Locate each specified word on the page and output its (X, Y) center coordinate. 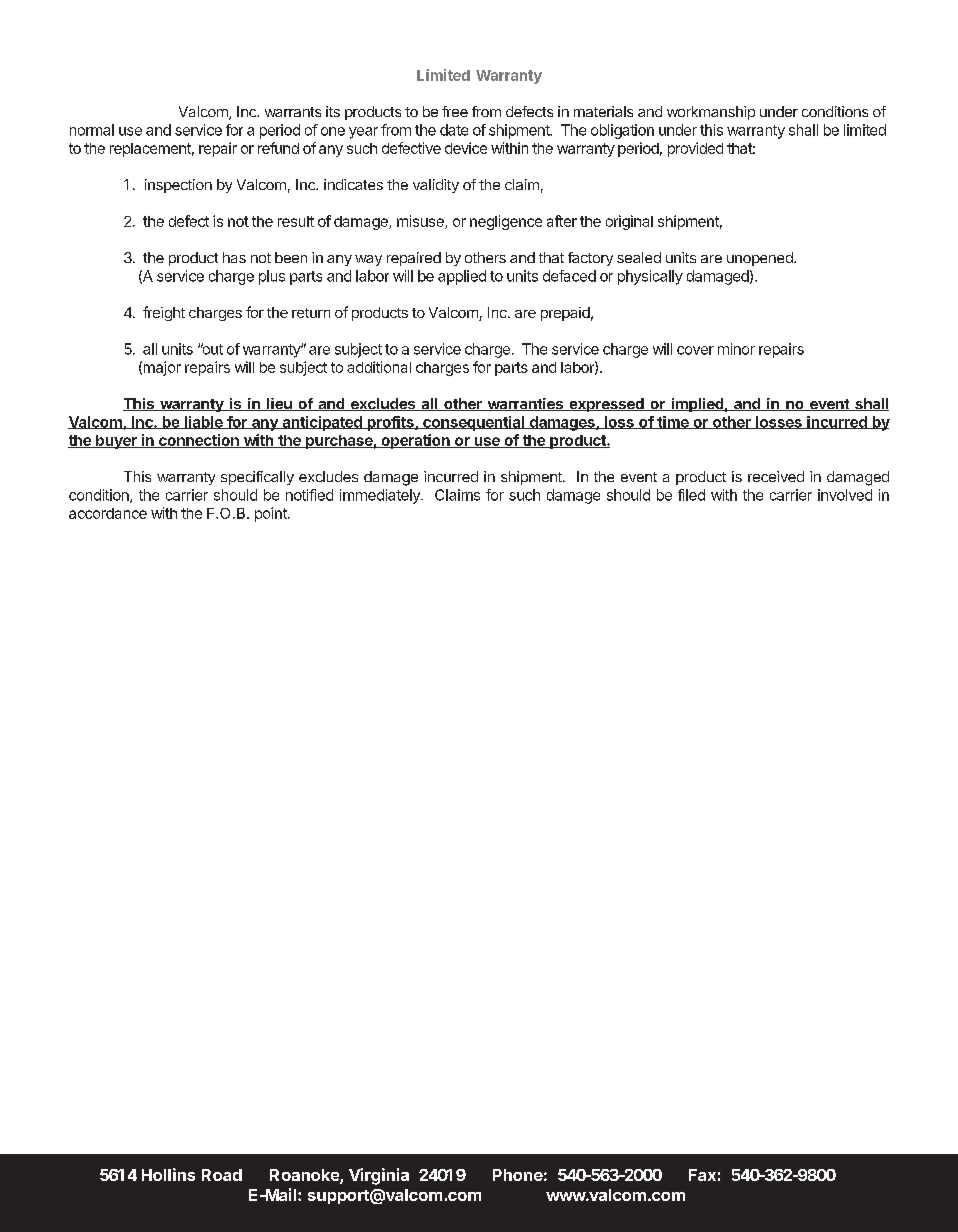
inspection (178, 186)
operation (415, 441)
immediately (381, 496)
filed (691, 495)
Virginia (379, 1176)
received (776, 476)
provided (695, 149)
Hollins (168, 1174)
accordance (108, 513)
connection (198, 441)
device (466, 148)
